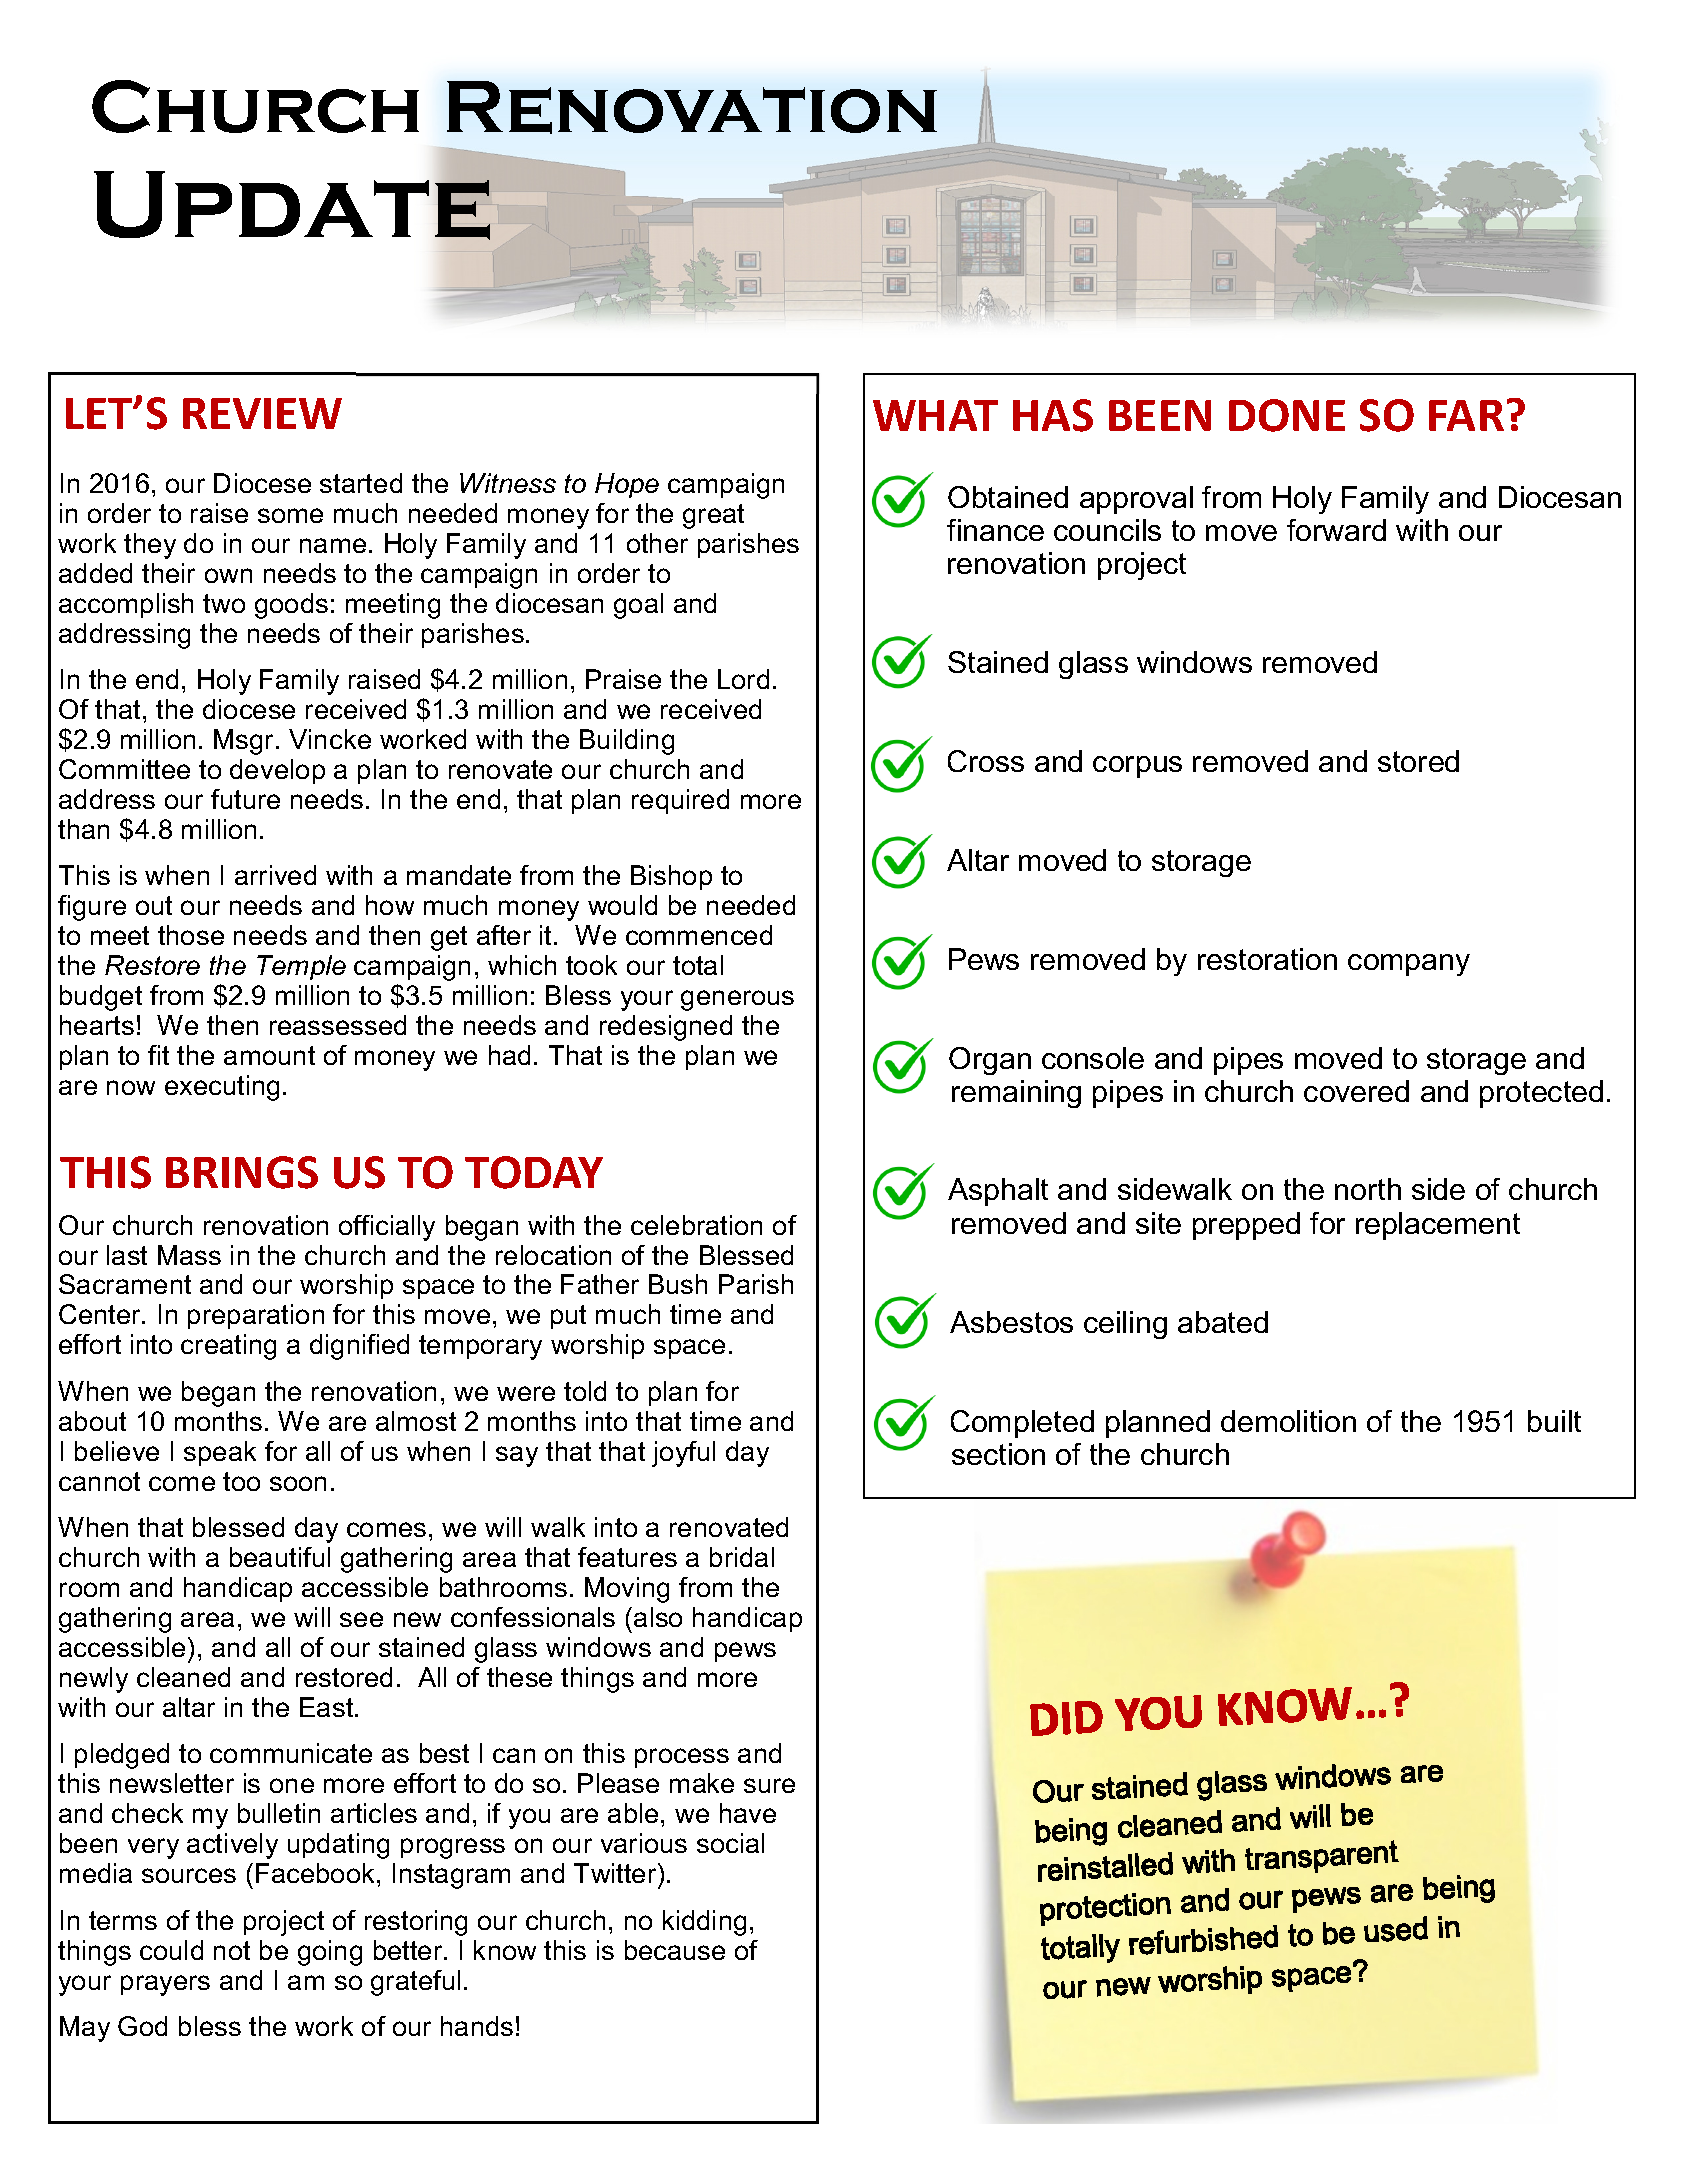  I want to click on north, so click(1368, 1189).
